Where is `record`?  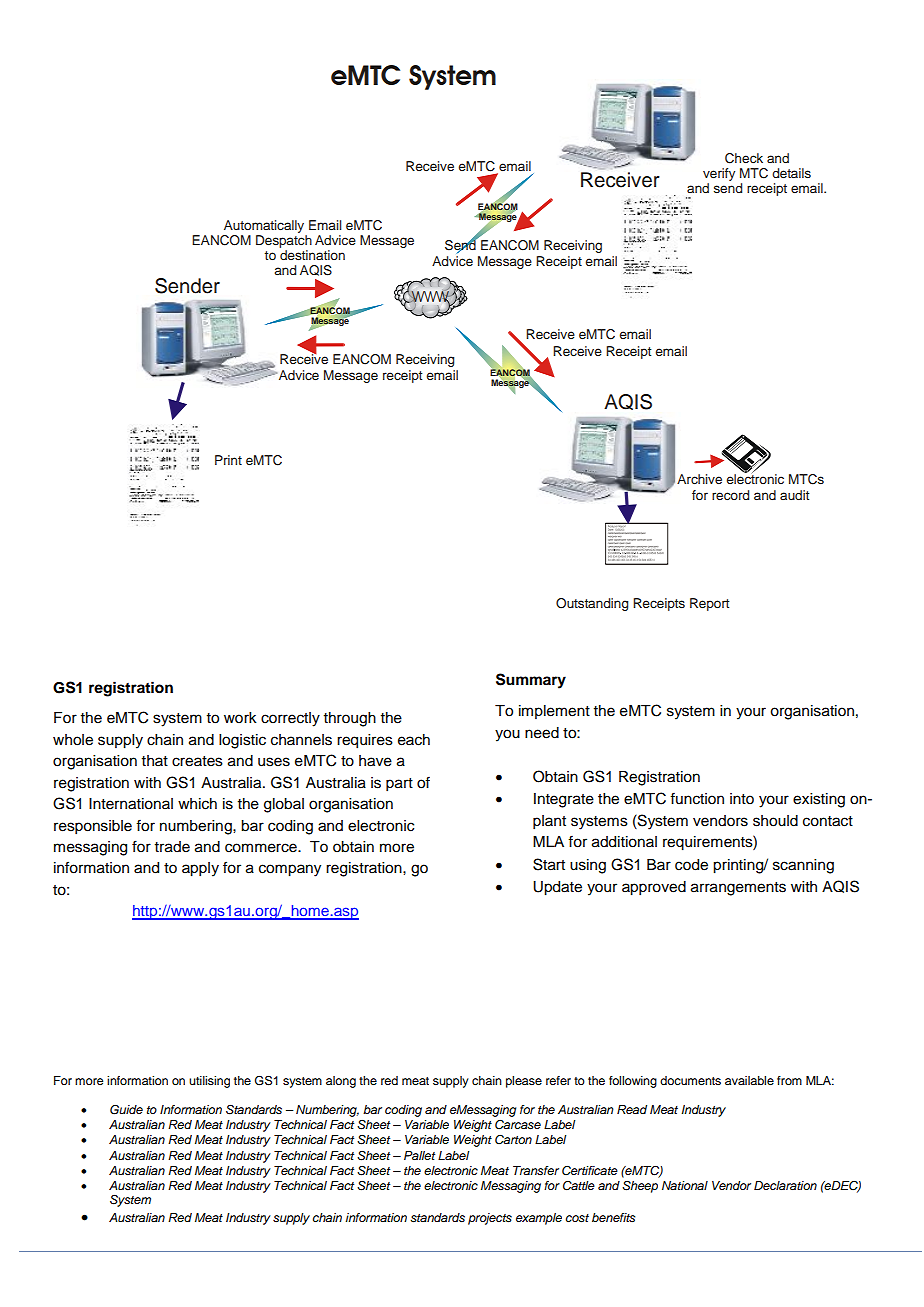
record is located at coordinates (730, 495).
